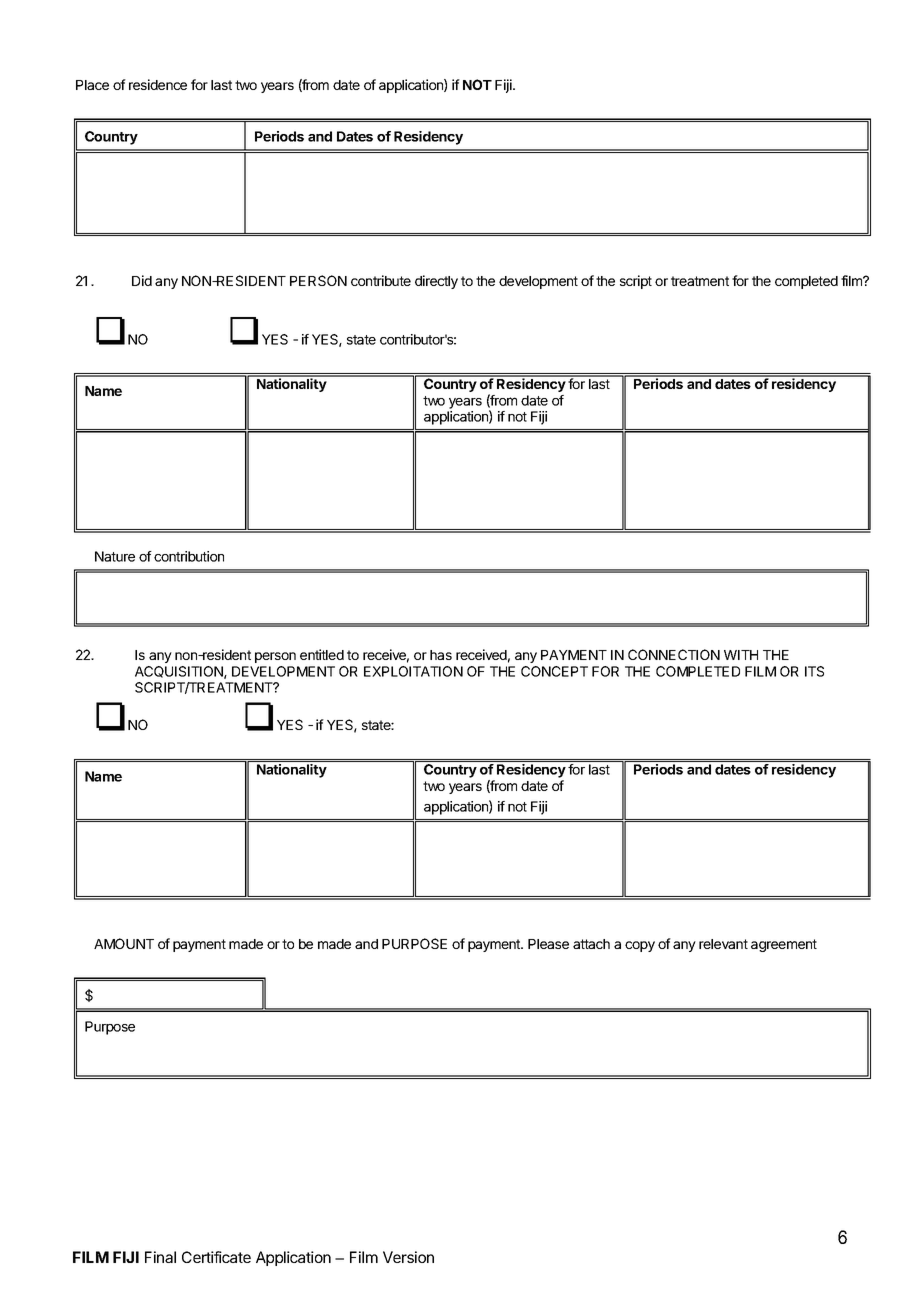 The width and height of the page is (924, 1308). Describe the element at coordinates (160, 1257) in the page. I see `Final` at that location.
